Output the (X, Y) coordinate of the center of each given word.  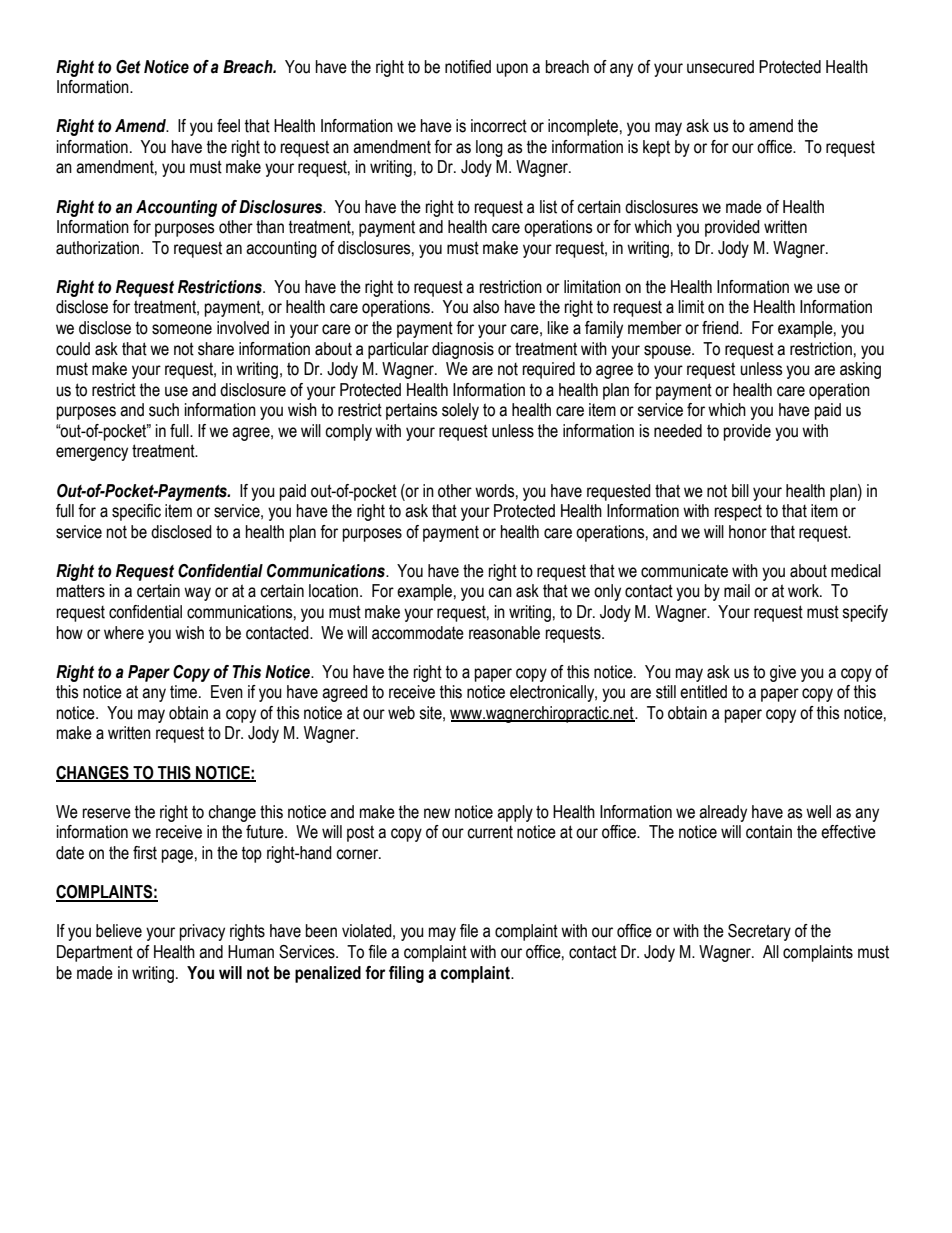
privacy (202, 932)
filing (406, 974)
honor (748, 532)
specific (136, 512)
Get (128, 67)
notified (468, 67)
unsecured (720, 67)
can (500, 592)
